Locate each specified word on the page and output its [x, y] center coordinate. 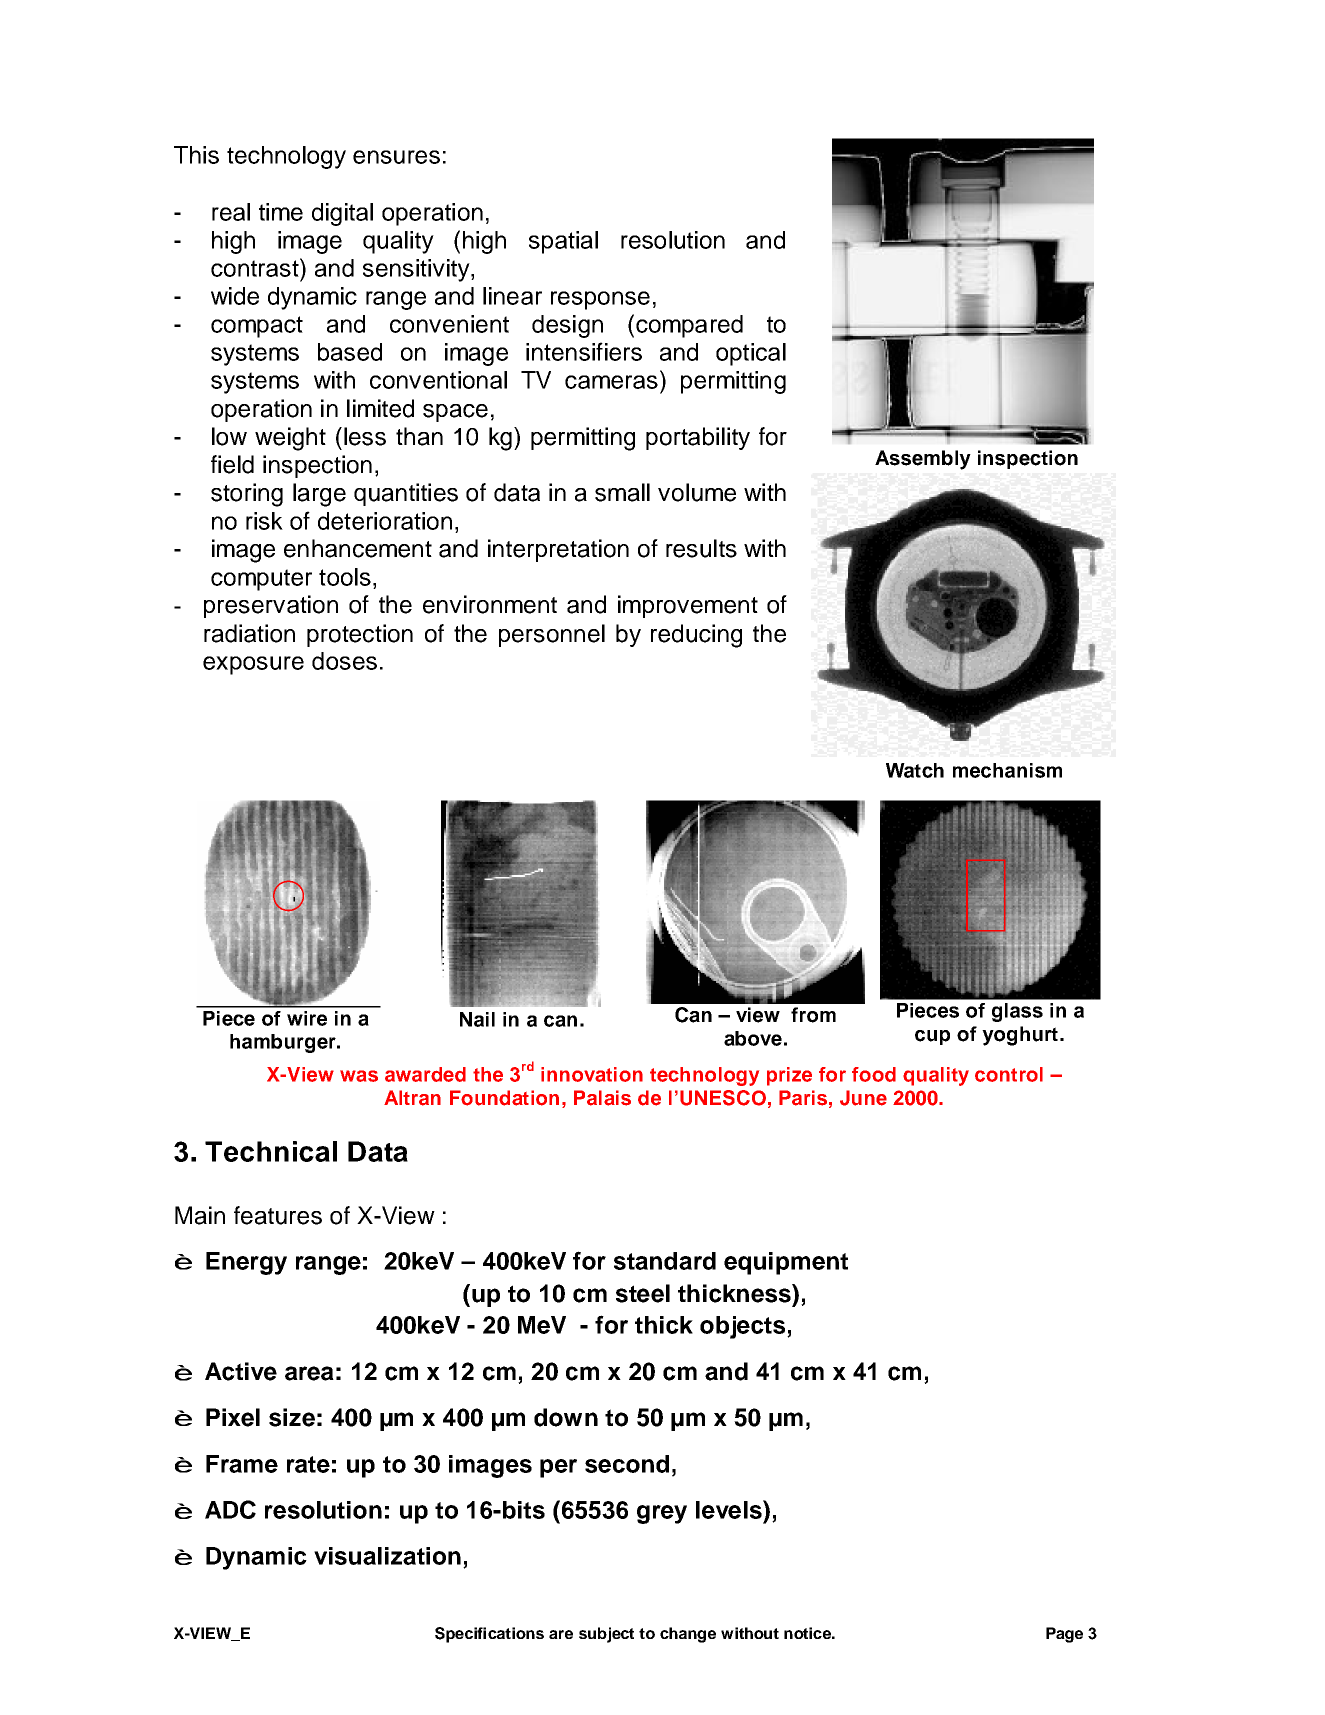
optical [751, 354]
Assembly [923, 460]
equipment [786, 1263]
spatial [563, 242]
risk [264, 521]
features [278, 1215]
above [753, 1038]
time [281, 212]
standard [665, 1261]
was [359, 1076]
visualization [387, 1556]
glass [1017, 1012]
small [622, 492]
